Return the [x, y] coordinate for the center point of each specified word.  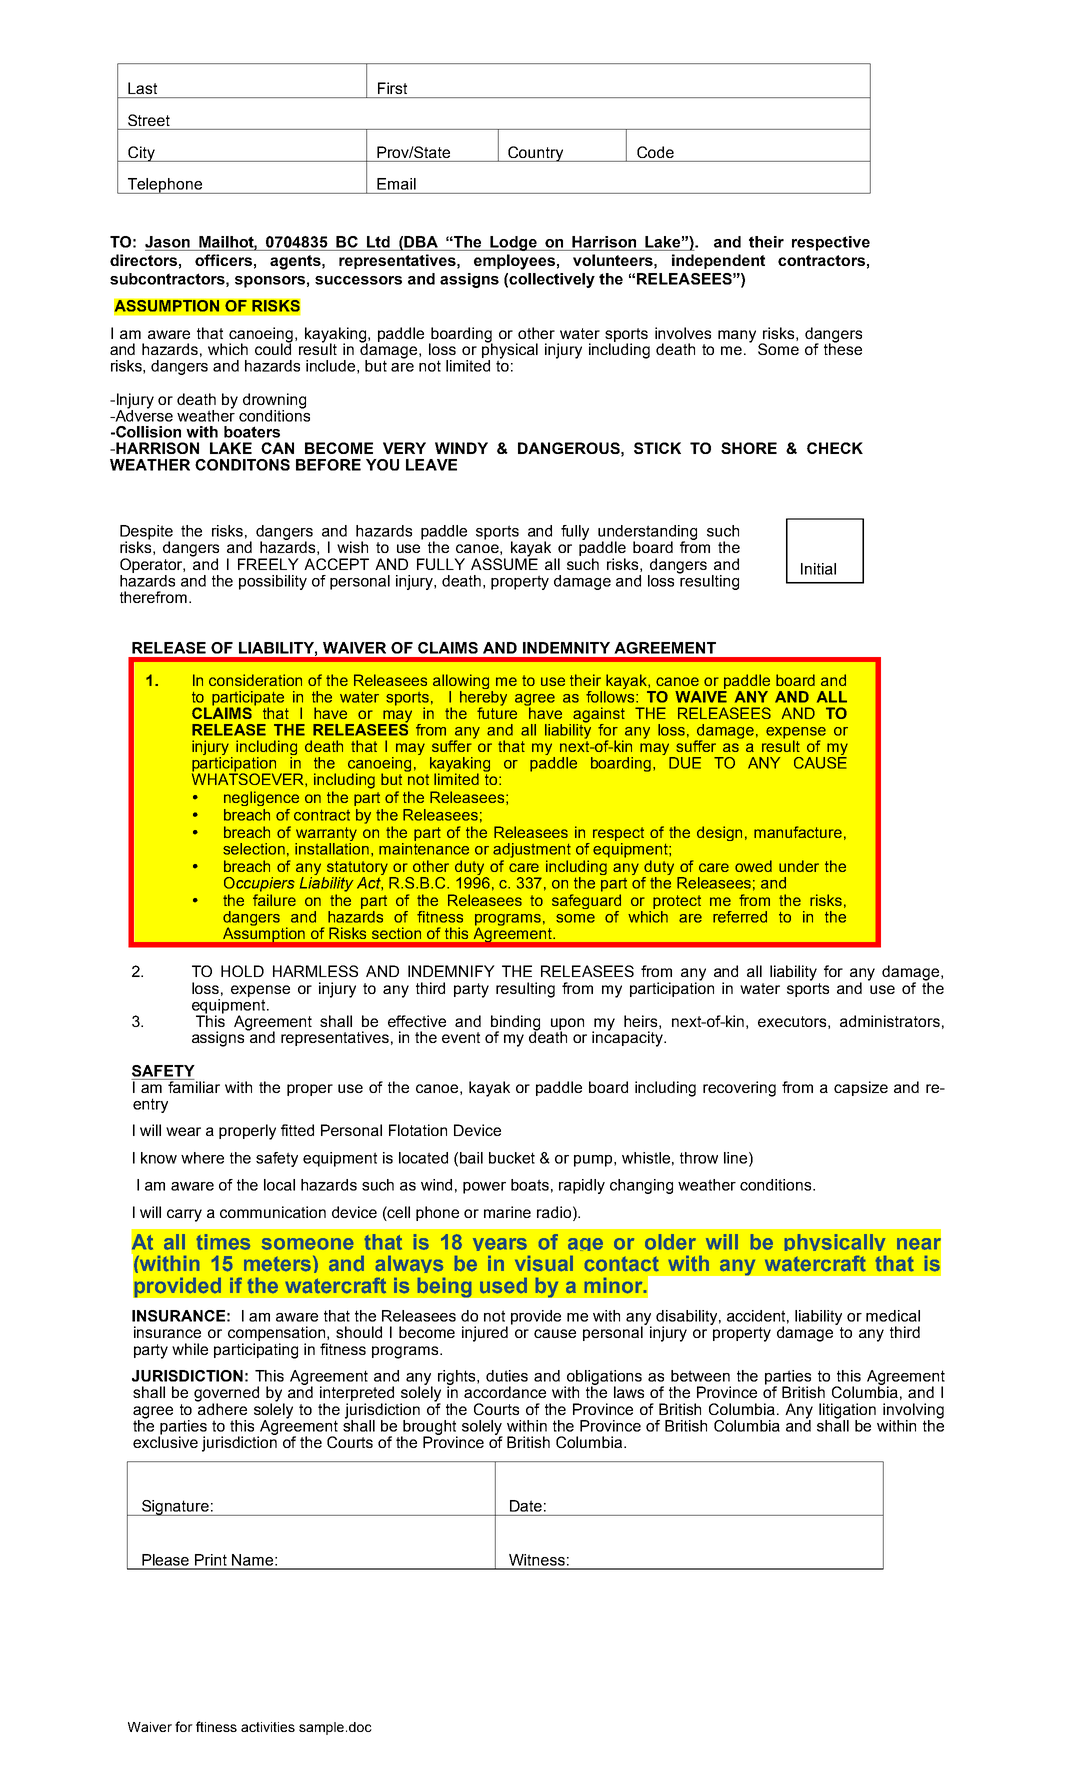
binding [515, 1024]
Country [536, 154]
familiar [193, 1086]
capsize [861, 1088]
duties [507, 1376]
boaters [252, 432]
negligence [261, 798]
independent [718, 261]
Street [149, 120]
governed [226, 1395]
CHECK [835, 448]
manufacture [798, 832]
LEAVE [431, 465]
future [497, 712]
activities [268, 1727]
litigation [847, 1412]
